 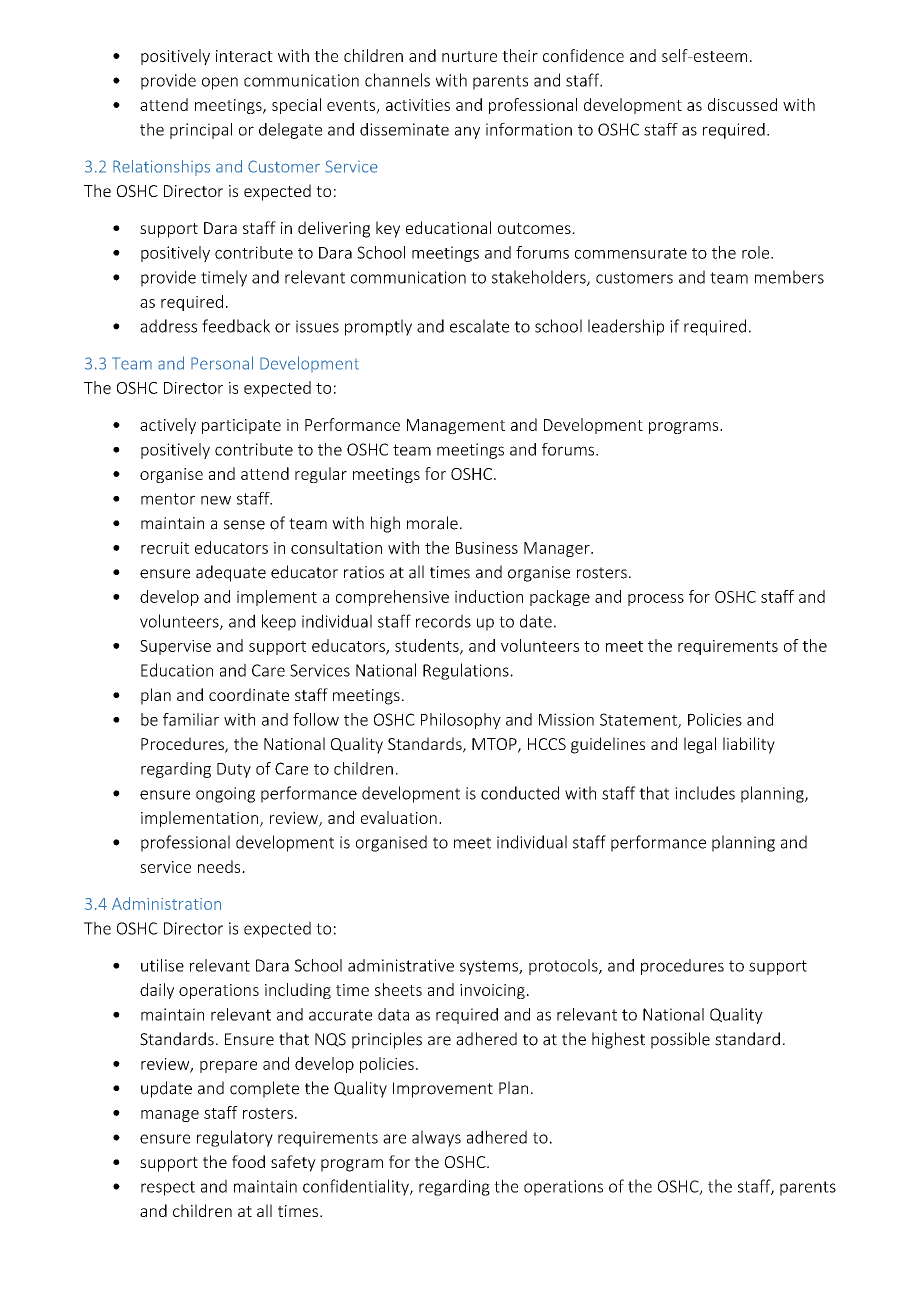 What do you see at coordinates (680, 1040) in the image?
I see `possible` at bounding box center [680, 1040].
